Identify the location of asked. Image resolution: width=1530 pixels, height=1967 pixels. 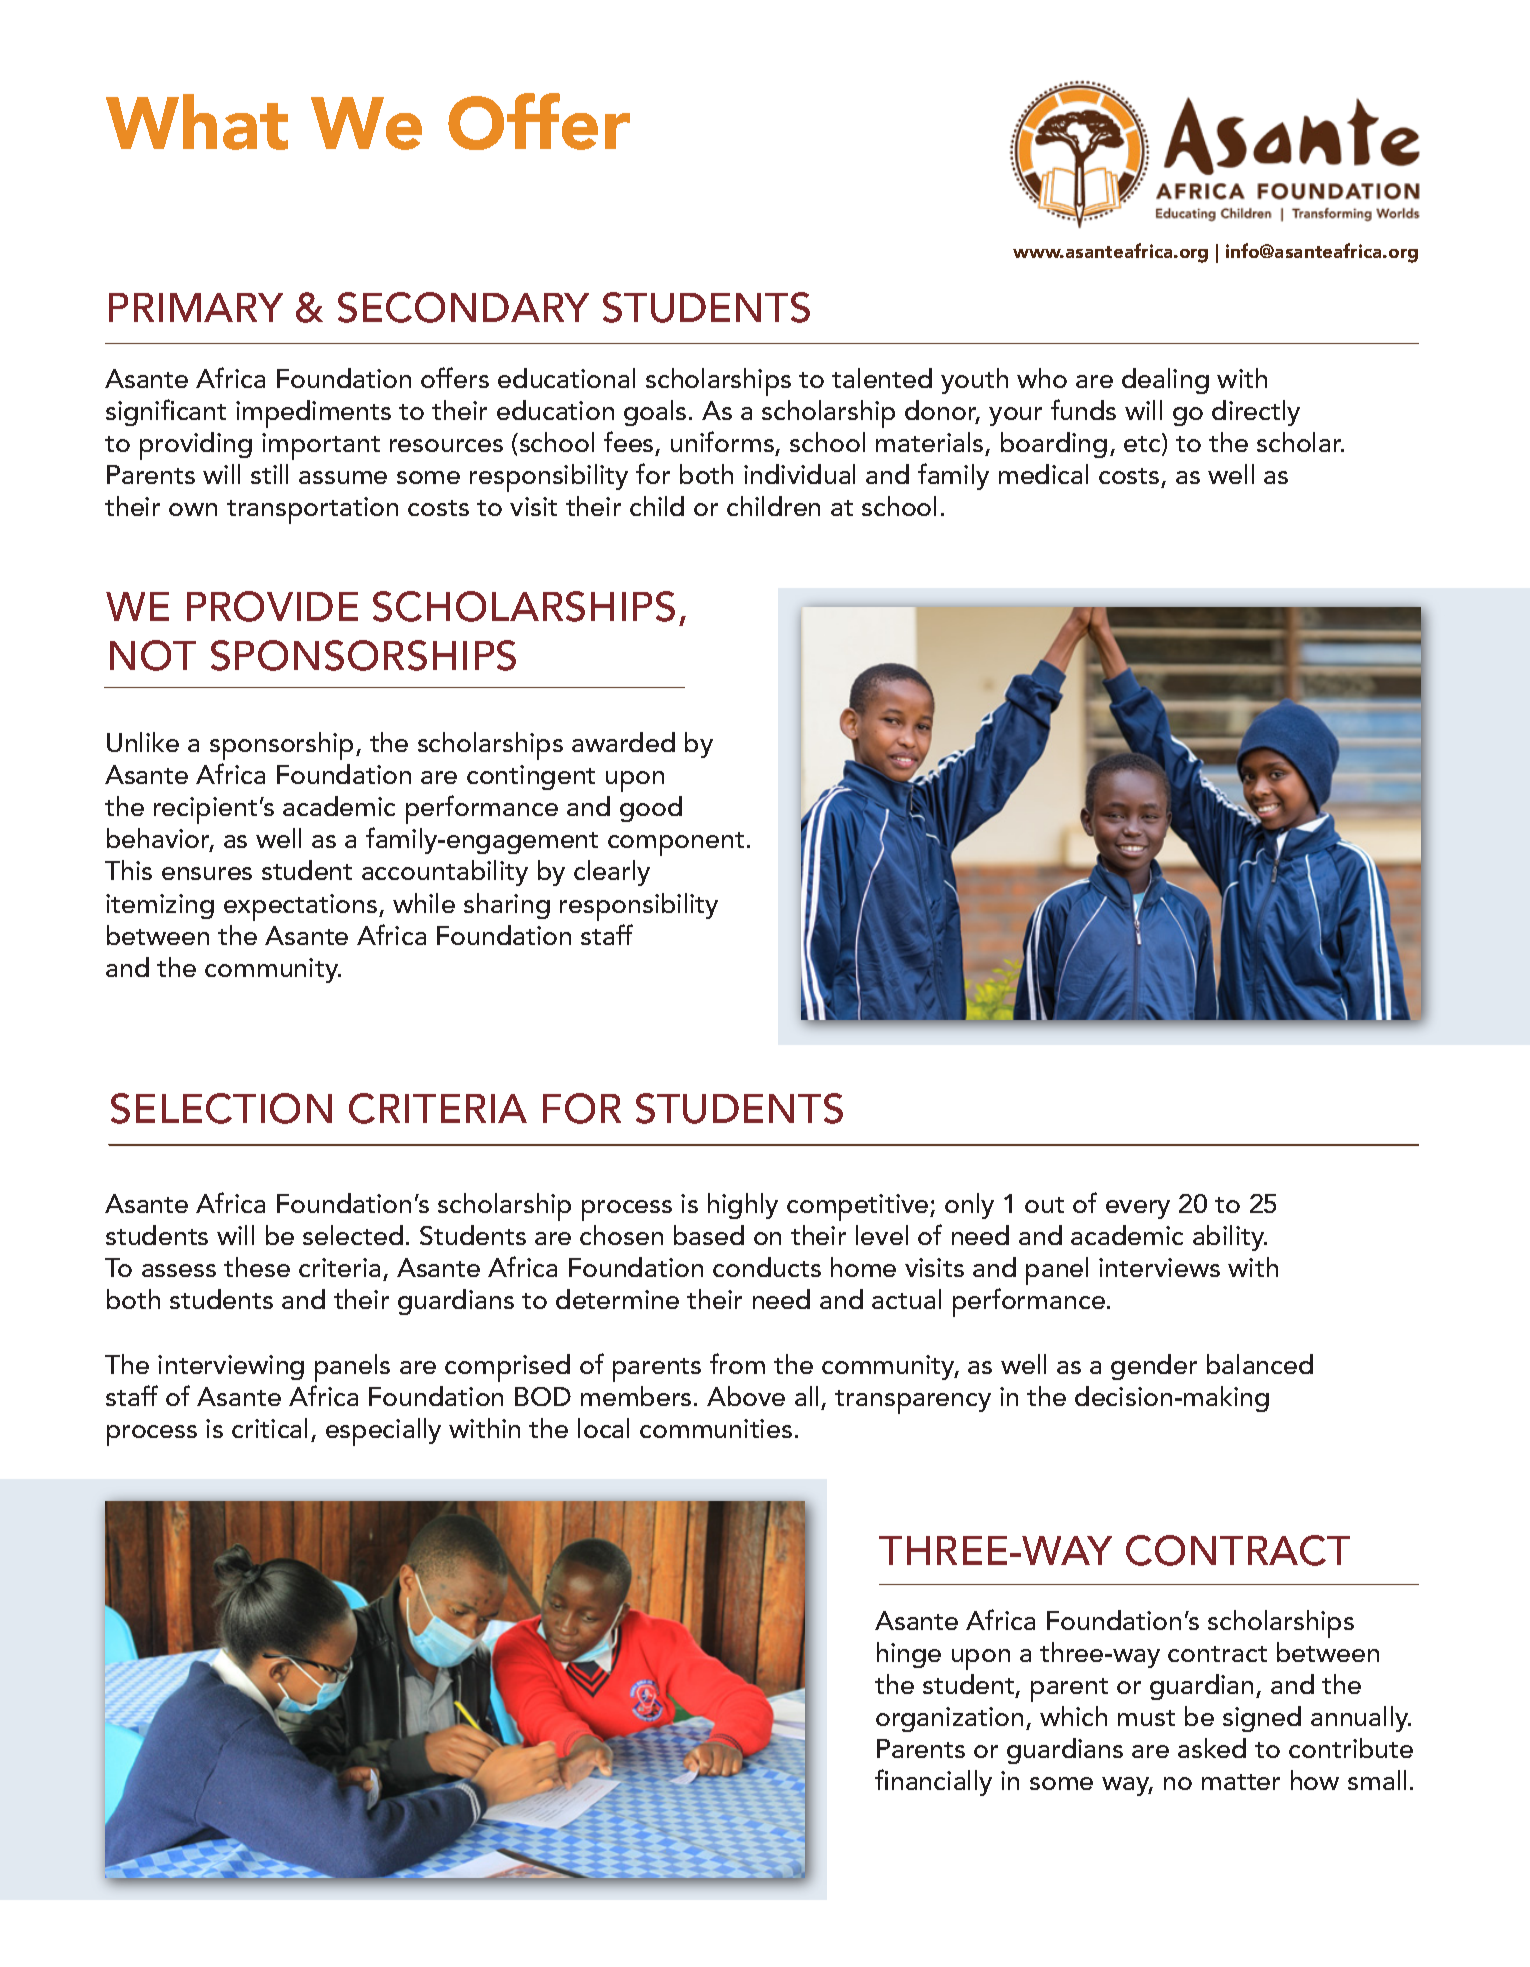
(1212, 1748).
